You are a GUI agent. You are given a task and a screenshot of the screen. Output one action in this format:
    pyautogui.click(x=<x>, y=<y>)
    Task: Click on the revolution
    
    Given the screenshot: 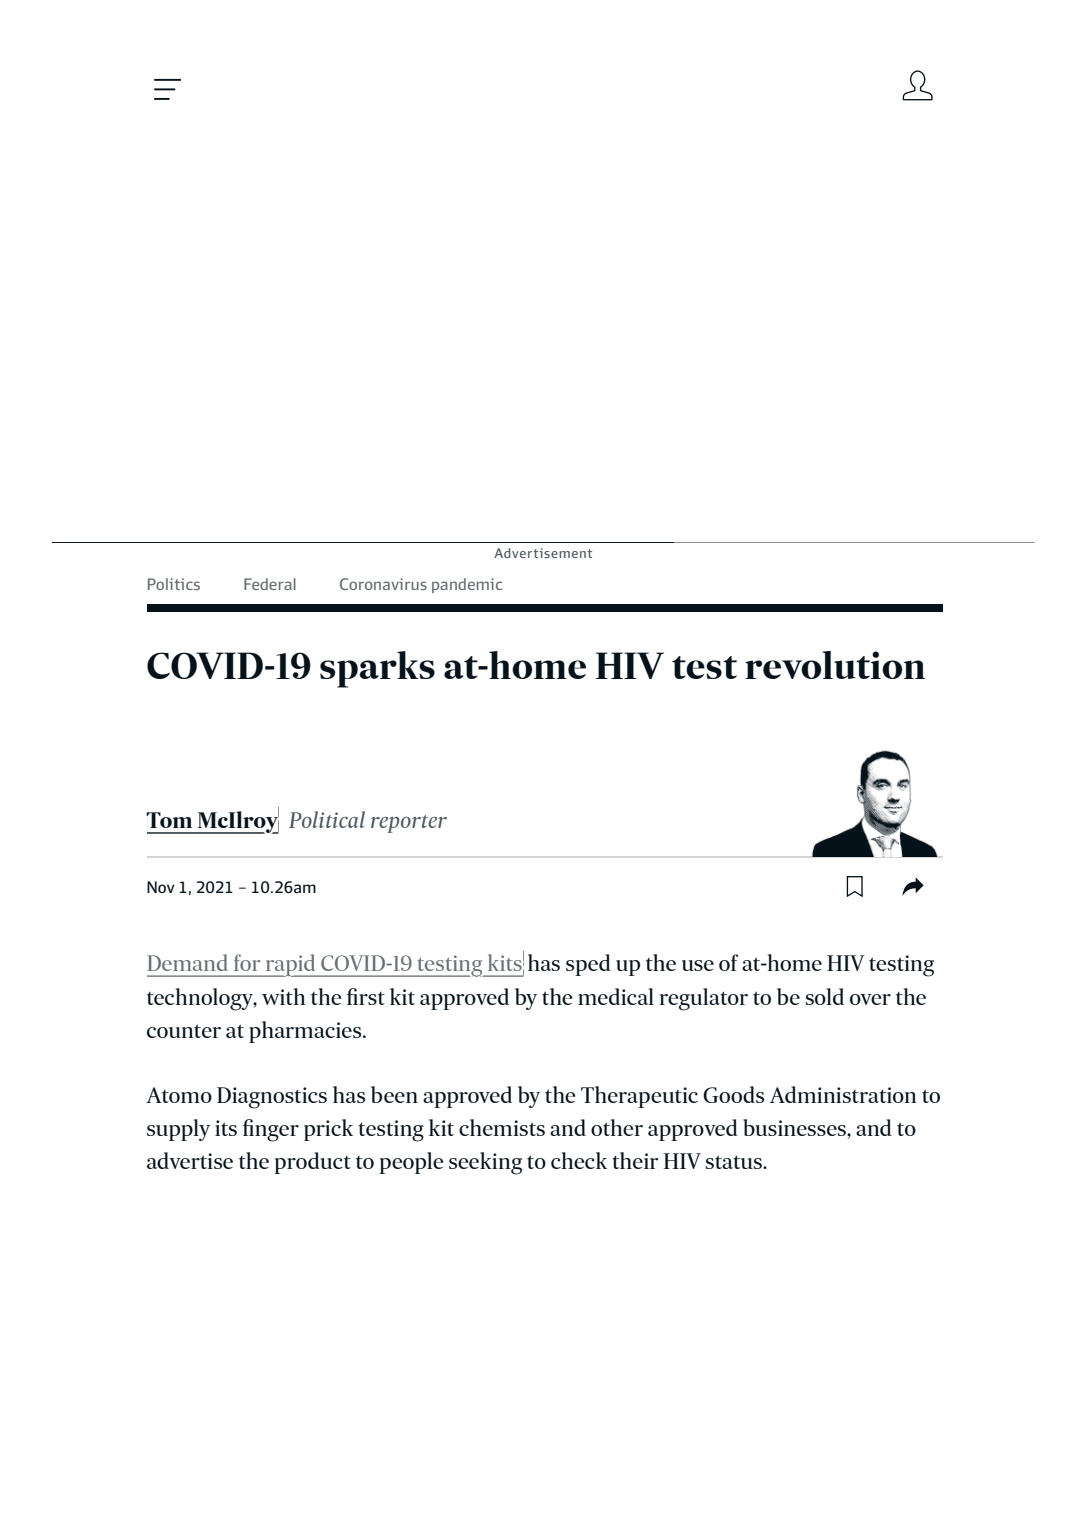 What is the action you would take?
    pyautogui.click(x=835, y=665)
